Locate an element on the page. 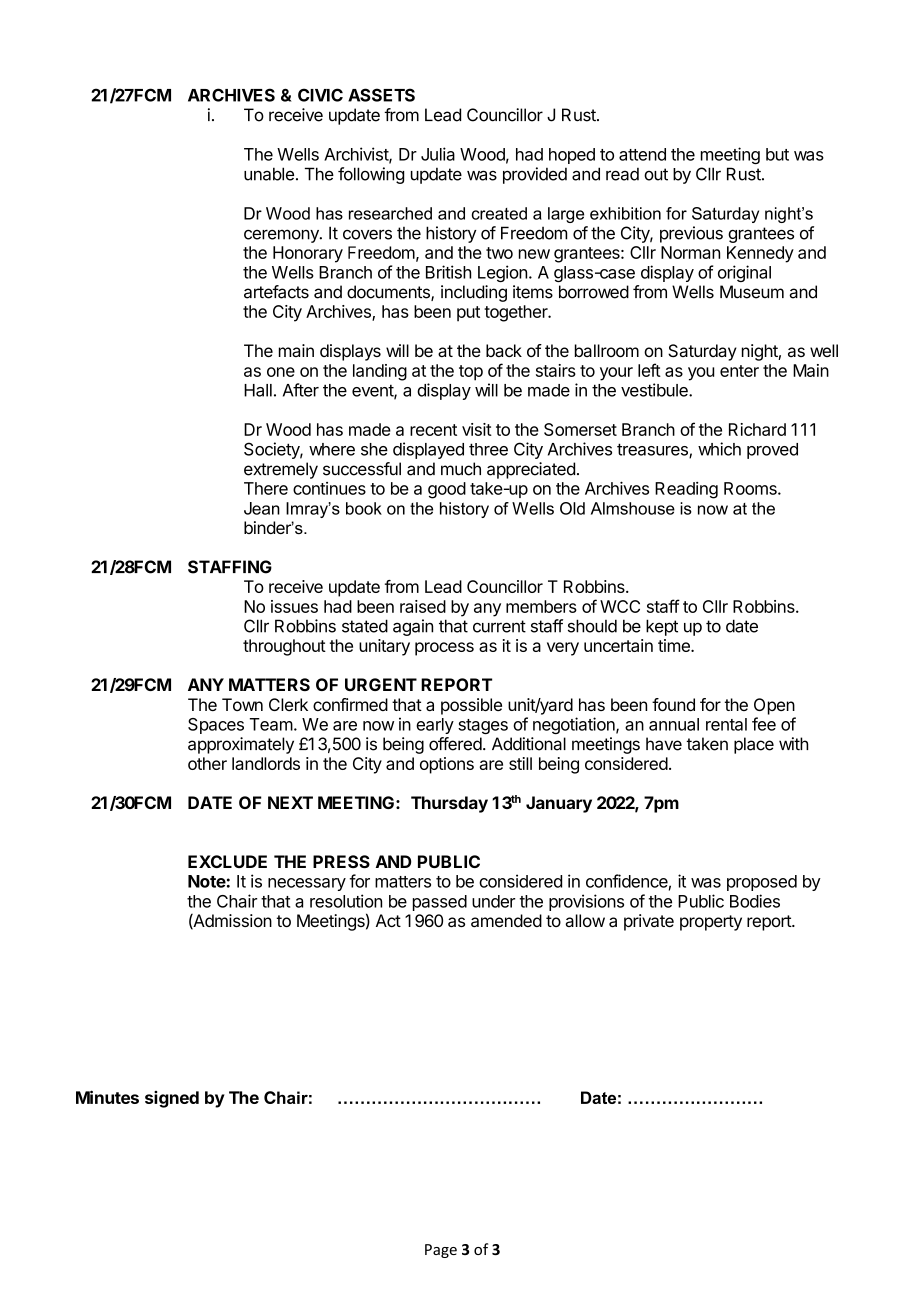 This image has width=924, height=1308. signed is located at coordinates (172, 1099).
